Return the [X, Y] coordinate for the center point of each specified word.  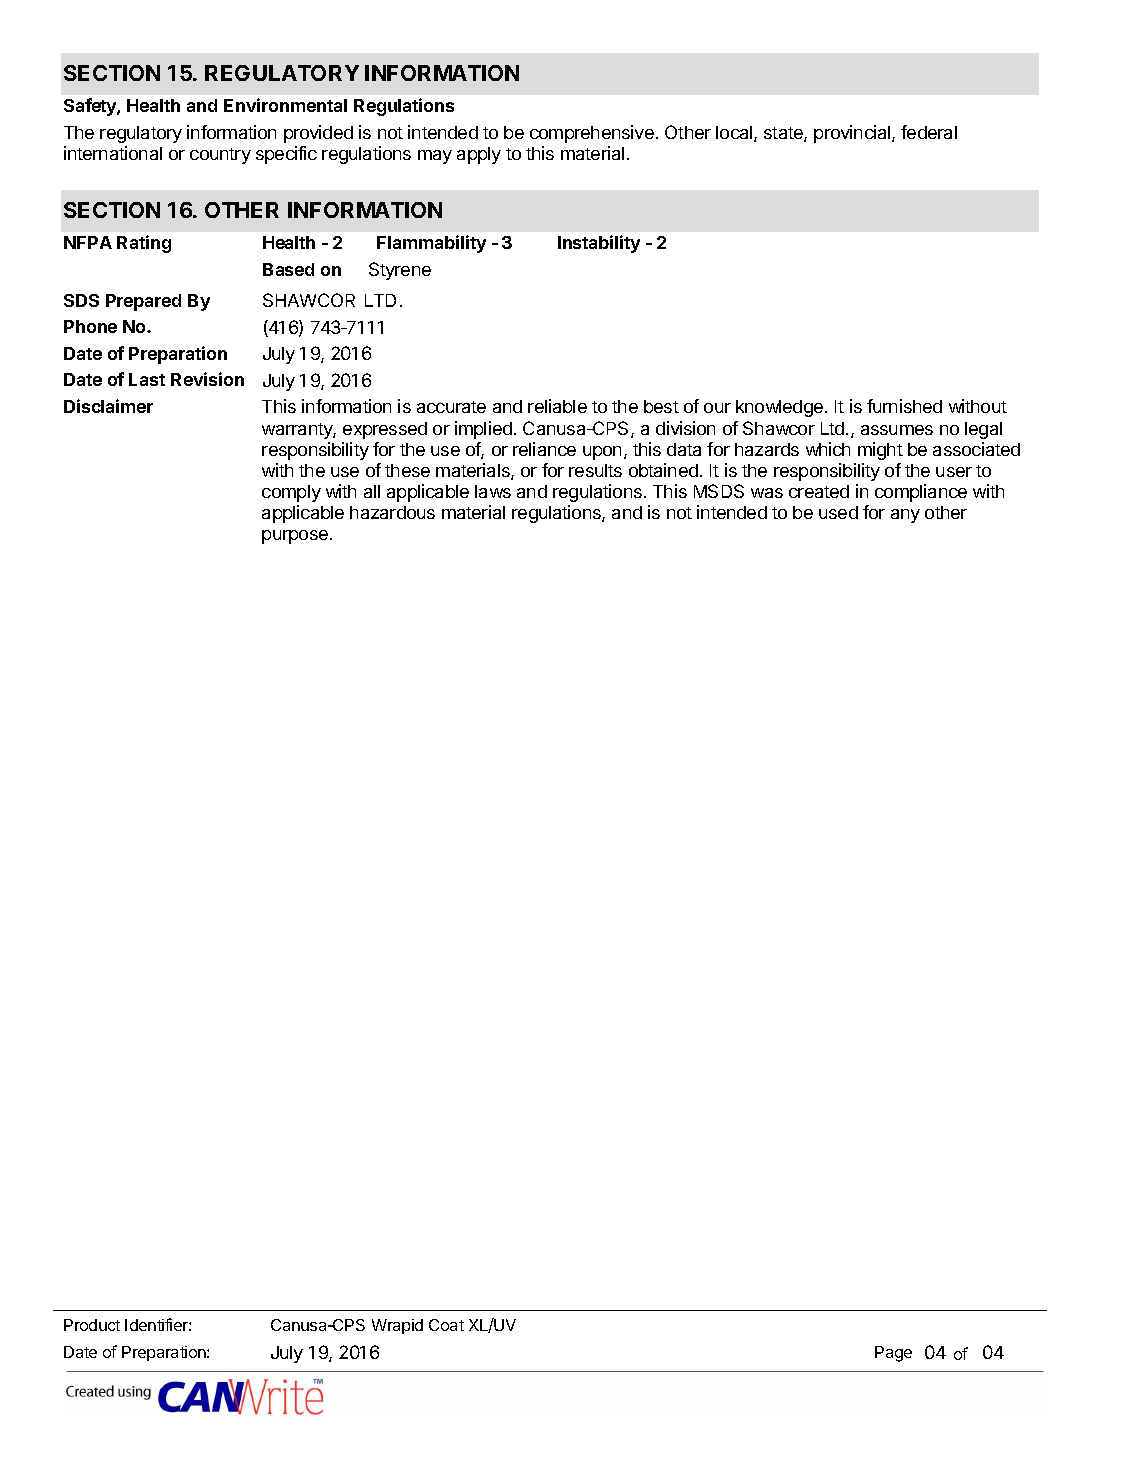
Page [893, 1354]
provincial [853, 134]
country [220, 156]
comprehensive [592, 134]
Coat [446, 1325]
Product [92, 1325]
